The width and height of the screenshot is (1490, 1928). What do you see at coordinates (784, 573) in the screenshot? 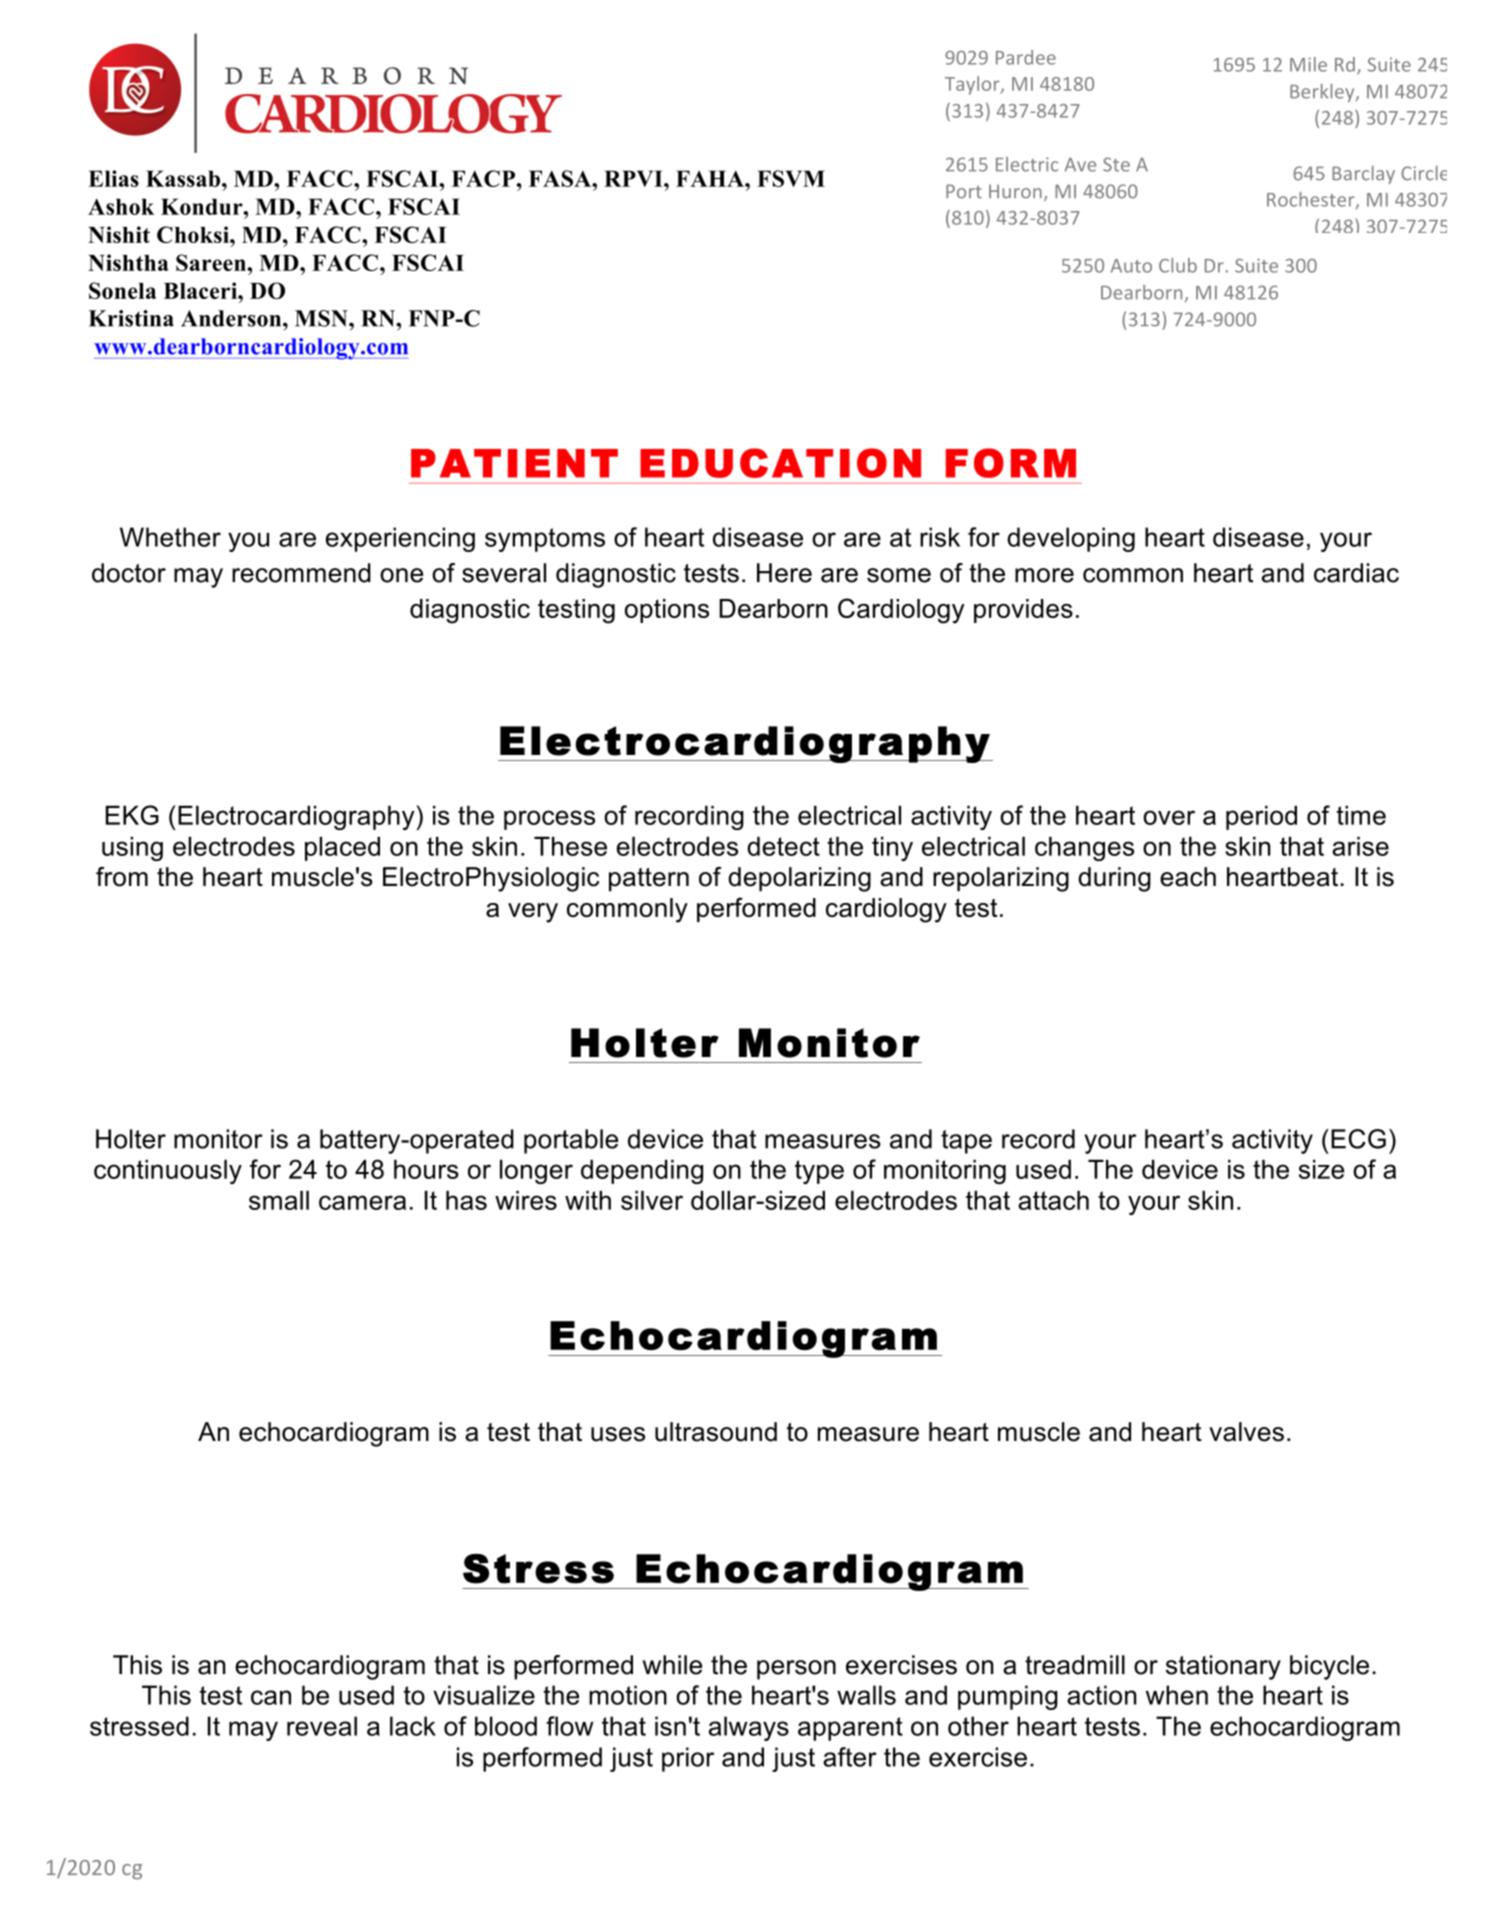
I see `Here` at bounding box center [784, 573].
